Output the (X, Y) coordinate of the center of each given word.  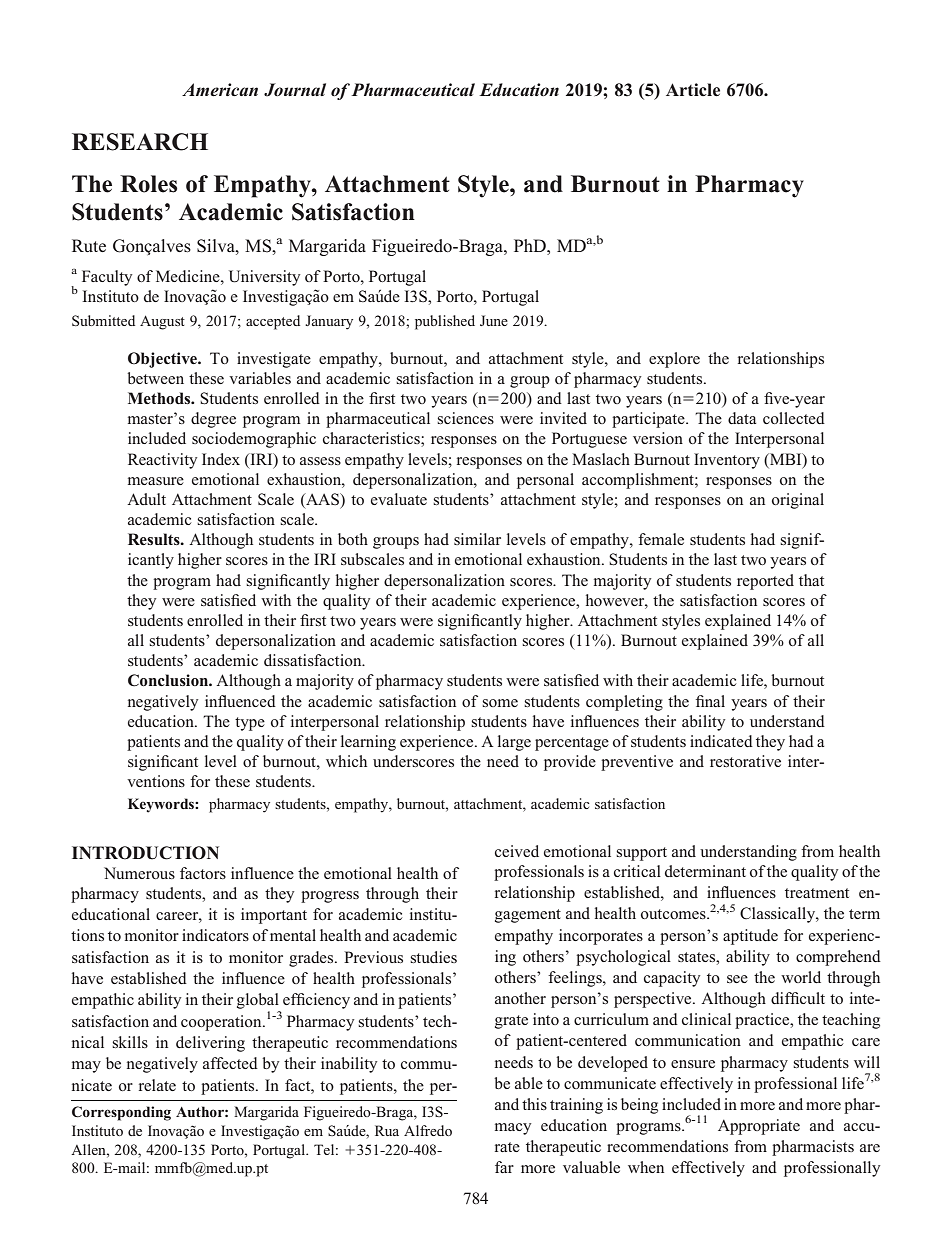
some (500, 703)
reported (765, 582)
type (250, 724)
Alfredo (428, 1130)
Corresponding (121, 1113)
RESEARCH (140, 142)
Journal (295, 90)
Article (693, 90)
